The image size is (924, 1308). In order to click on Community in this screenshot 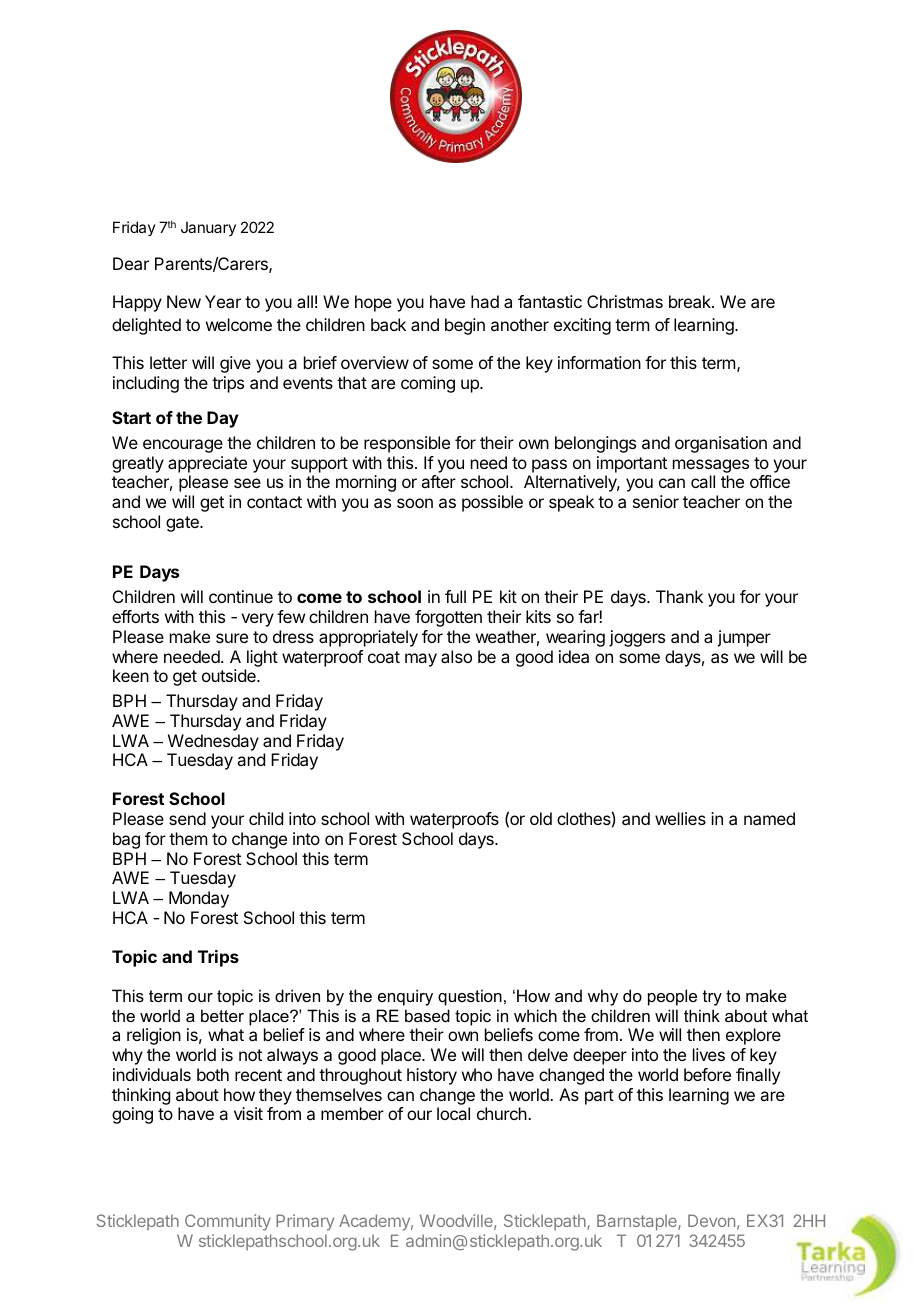, I will do `click(228, 1222)`.
